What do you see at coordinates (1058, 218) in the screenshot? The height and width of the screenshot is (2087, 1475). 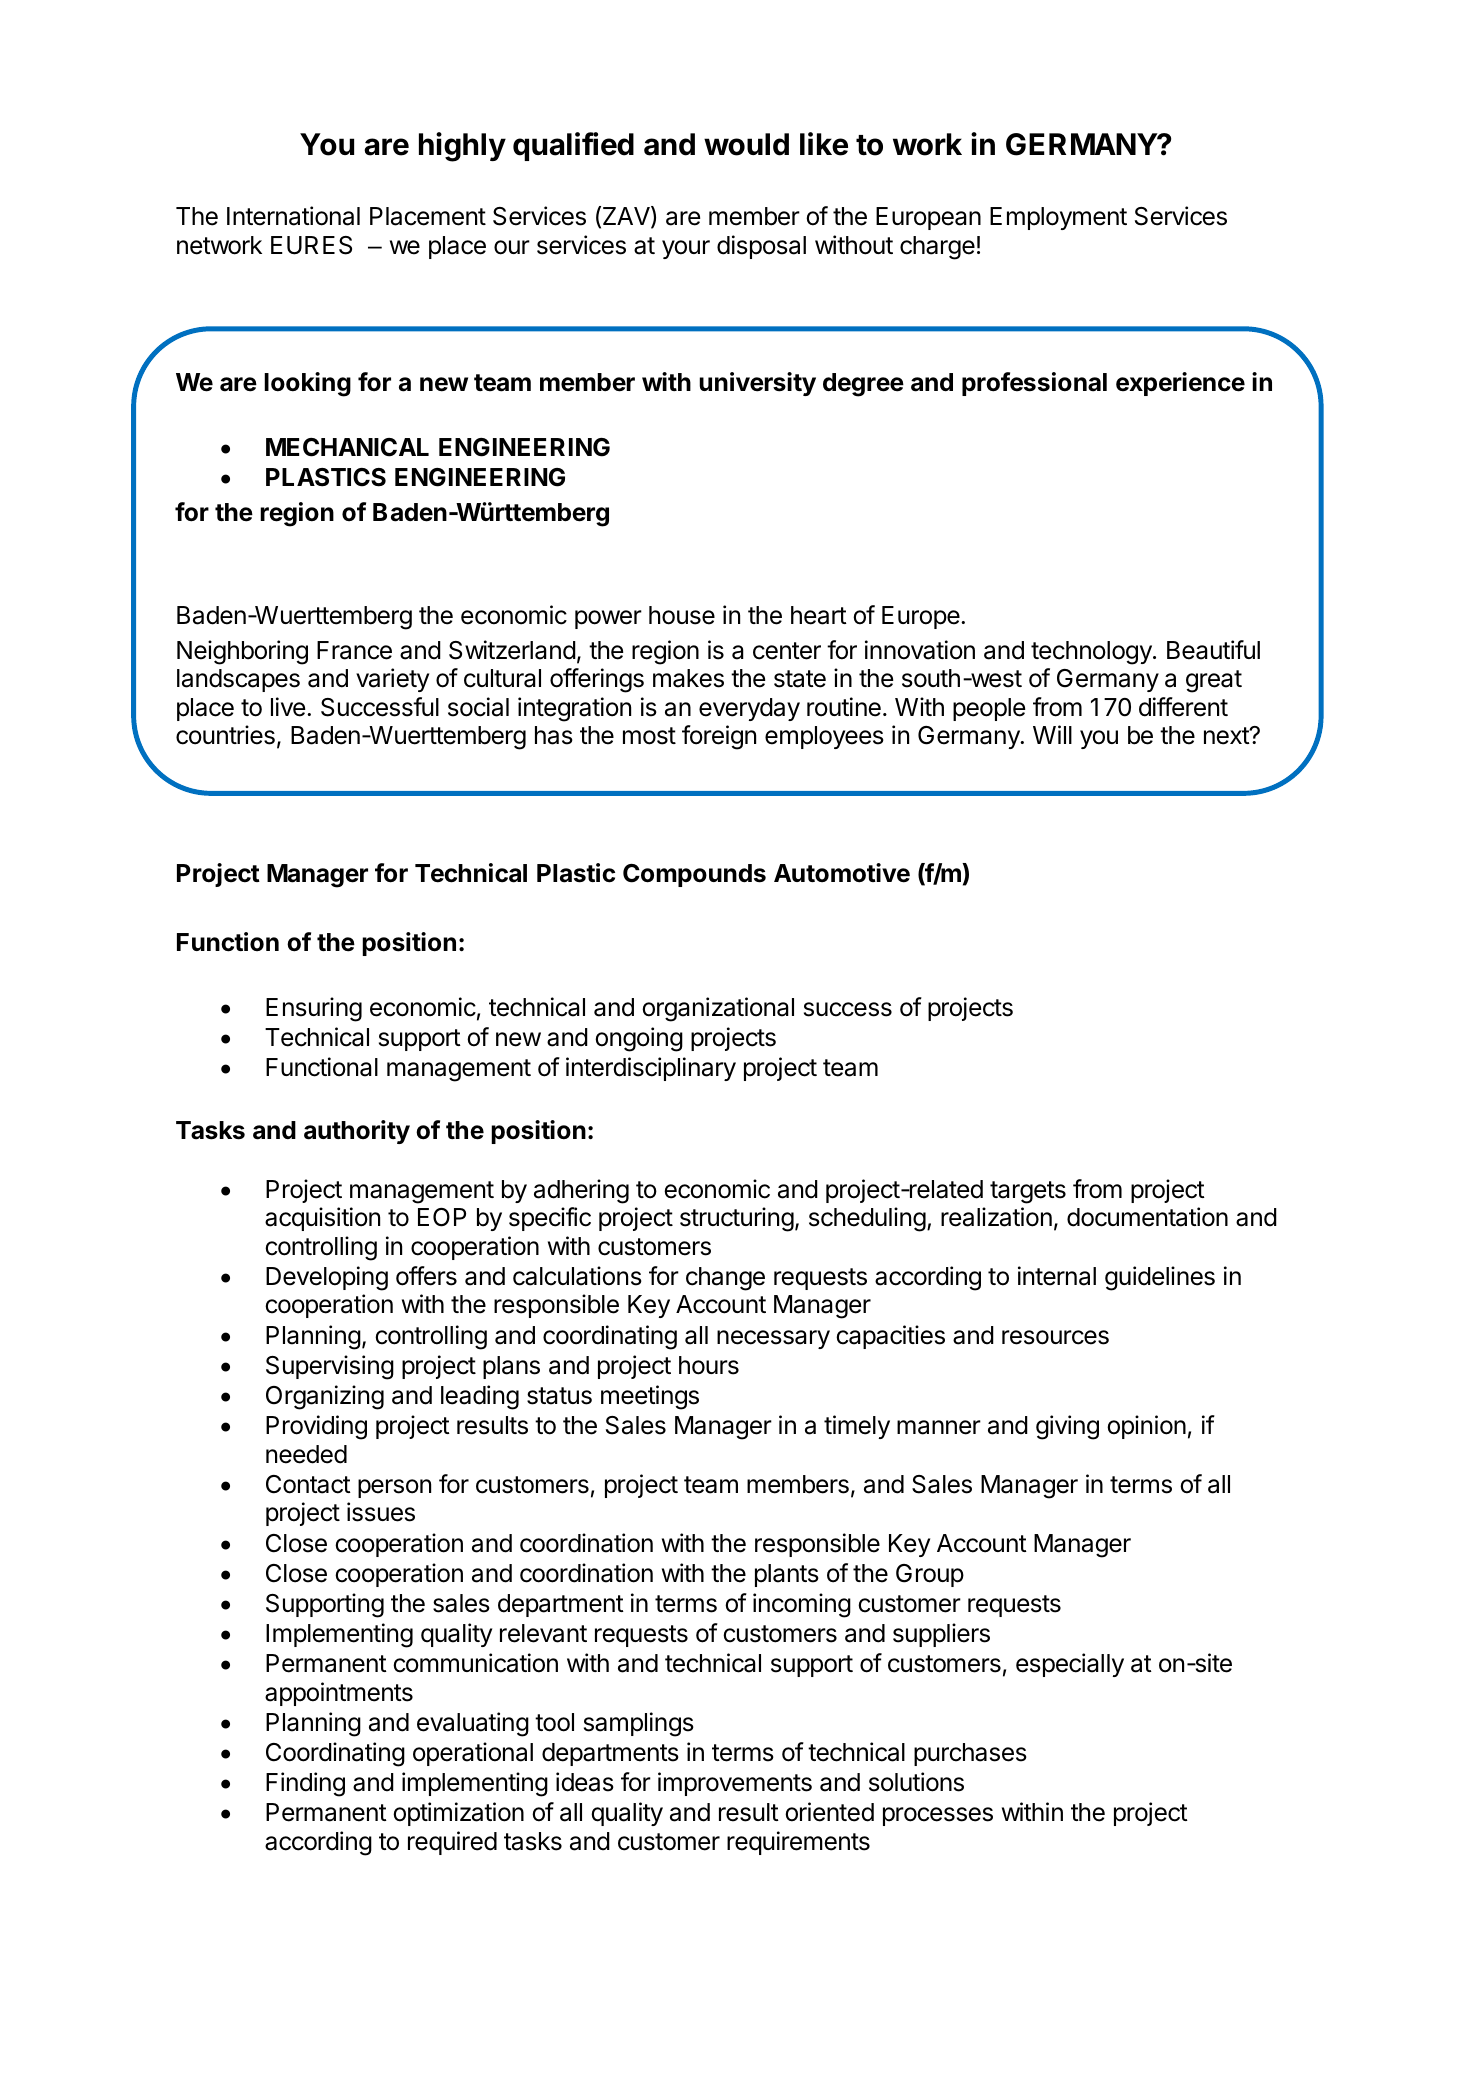 I see `Employment` at bounding box center [1058, 218].
